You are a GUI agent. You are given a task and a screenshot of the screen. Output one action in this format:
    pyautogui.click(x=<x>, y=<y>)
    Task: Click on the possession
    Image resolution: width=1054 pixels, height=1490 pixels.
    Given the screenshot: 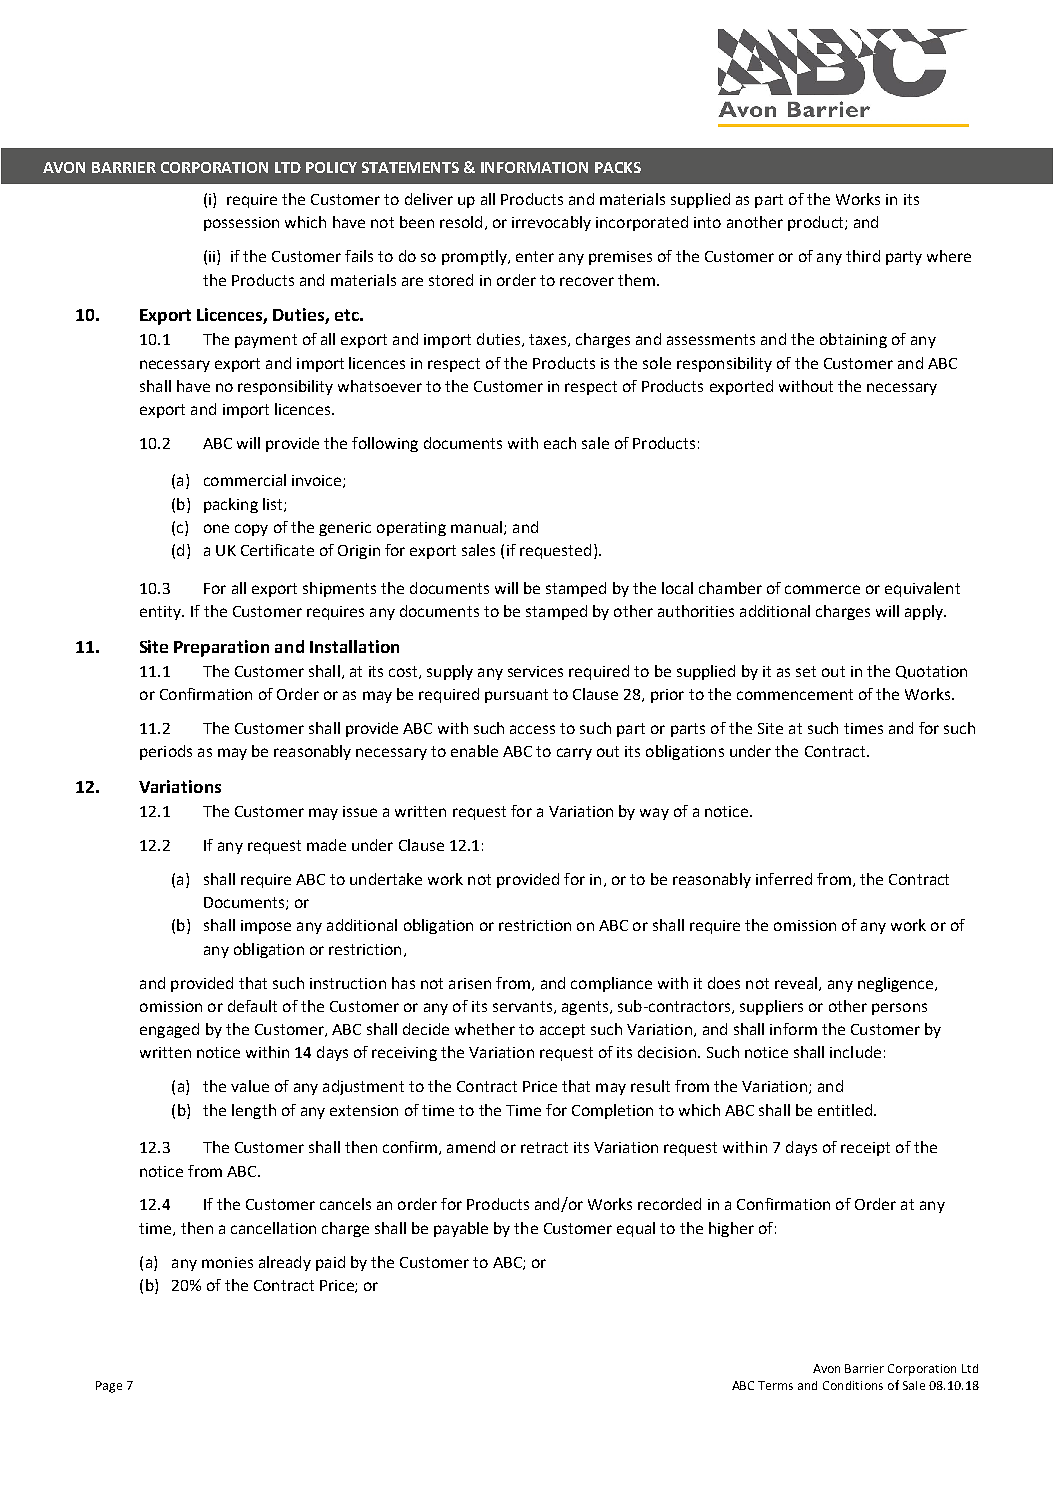 What is the action you would take?
    pyautogui.click(x=241, y=224)
